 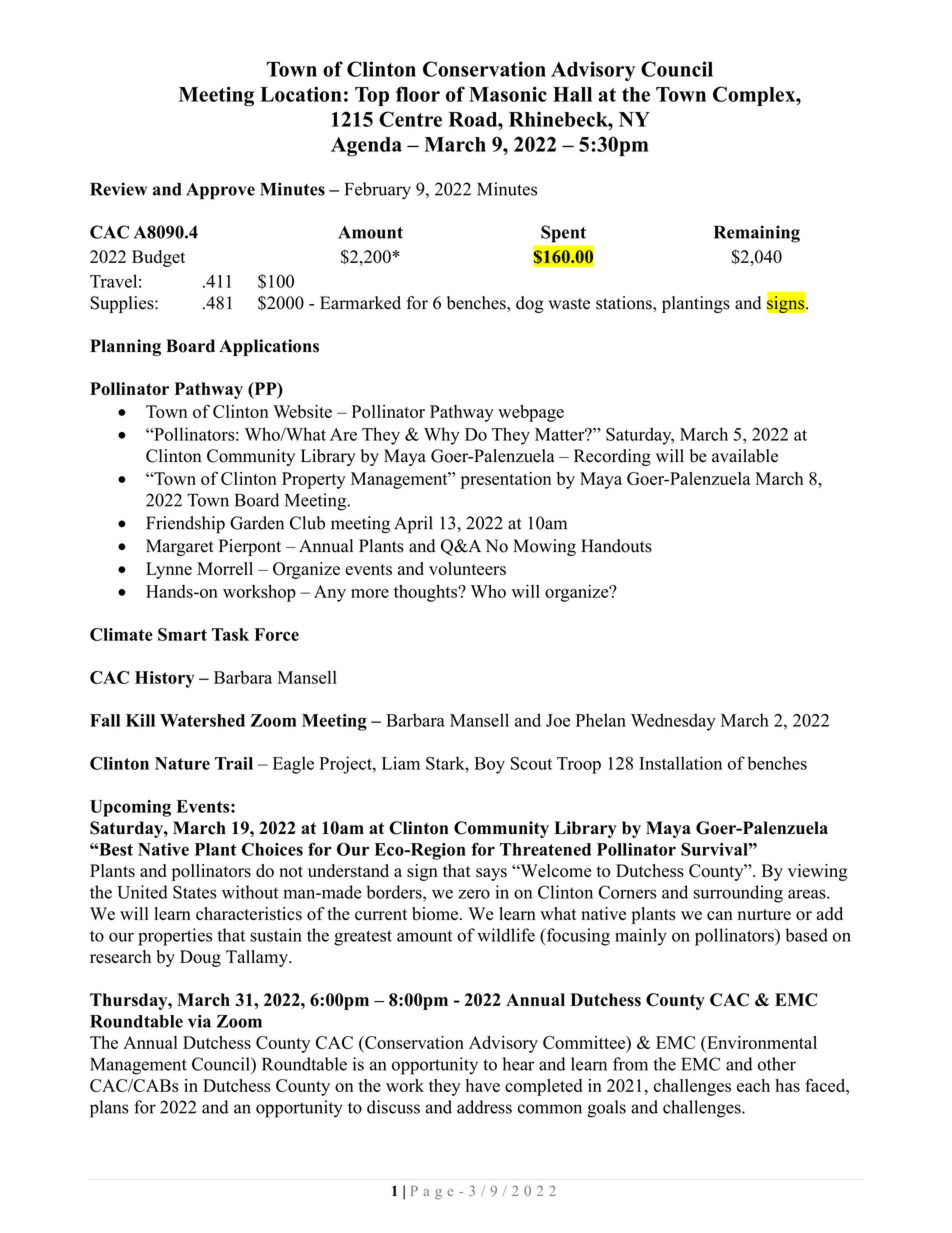 What do you see at coordinates (199, 1021) in the document?
I see `via` at bounding box center [199, 1021].
